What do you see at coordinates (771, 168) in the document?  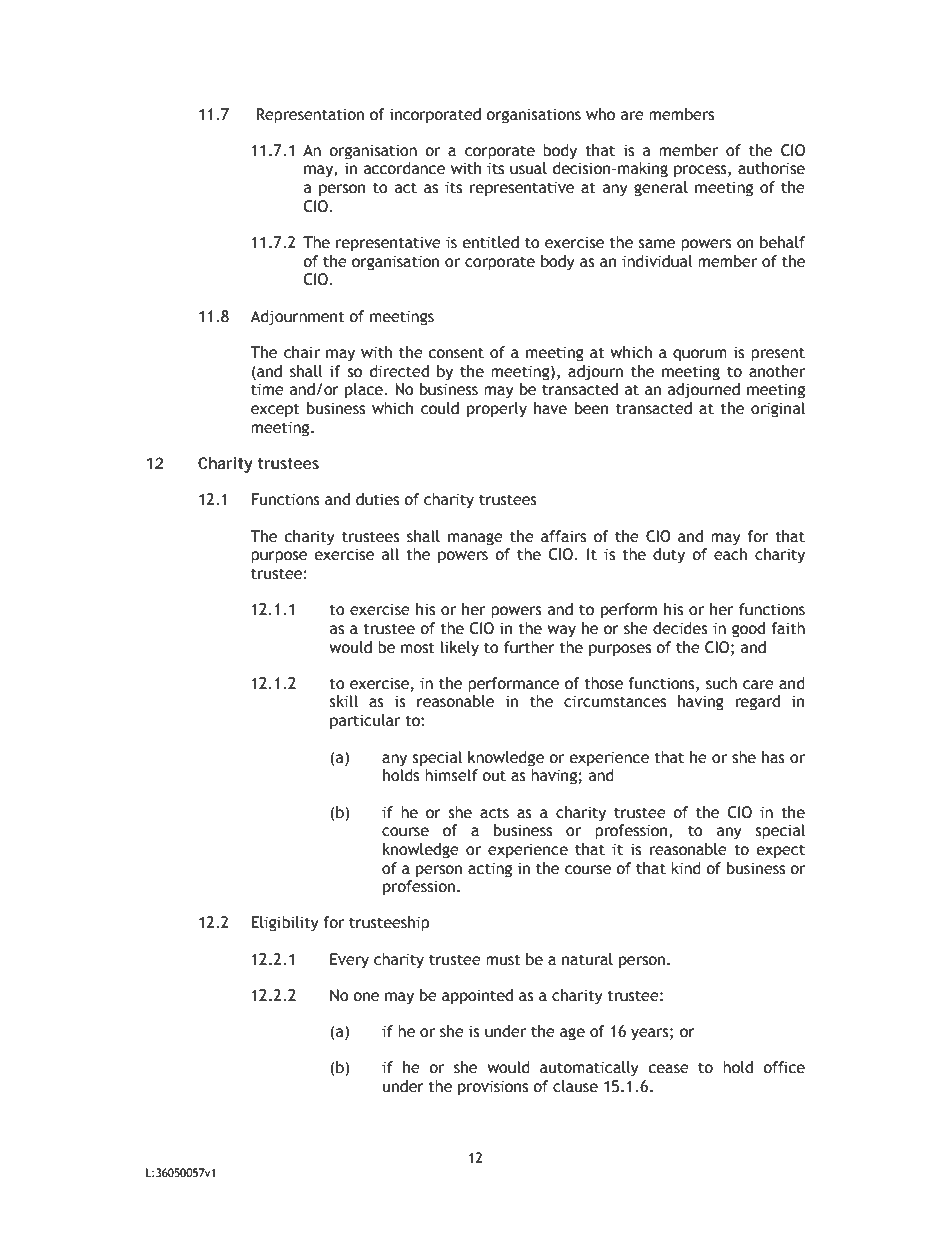 I see `authorise` at bounding box center [771, 168].
